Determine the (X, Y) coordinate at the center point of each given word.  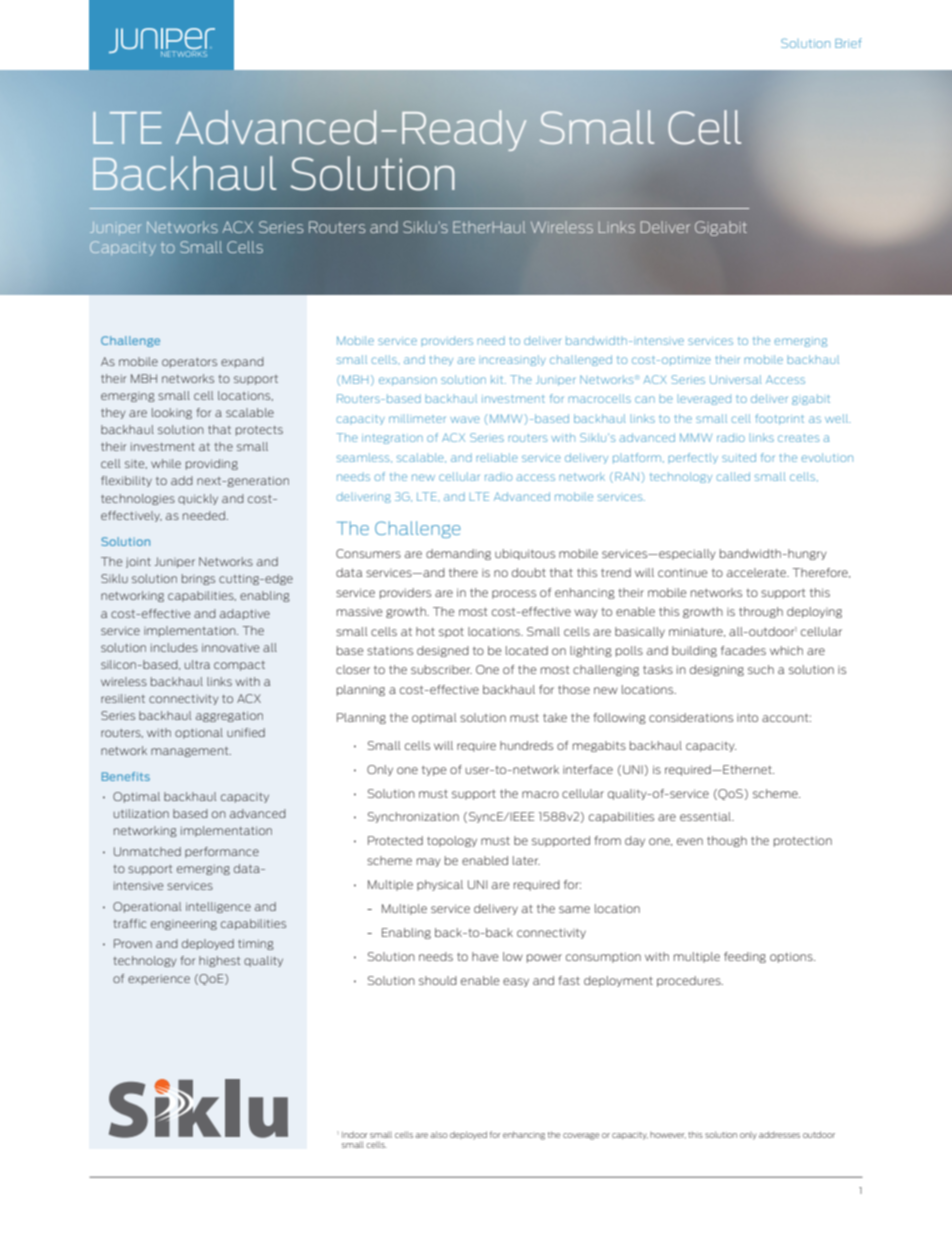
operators (189, 363)
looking (172, 413)
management (191, 752)
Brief (848, 43)
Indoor (355, 1134)
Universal (736, 379)
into (747, 718)
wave (465, 419)
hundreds (526, 745)
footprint (780, 419)
